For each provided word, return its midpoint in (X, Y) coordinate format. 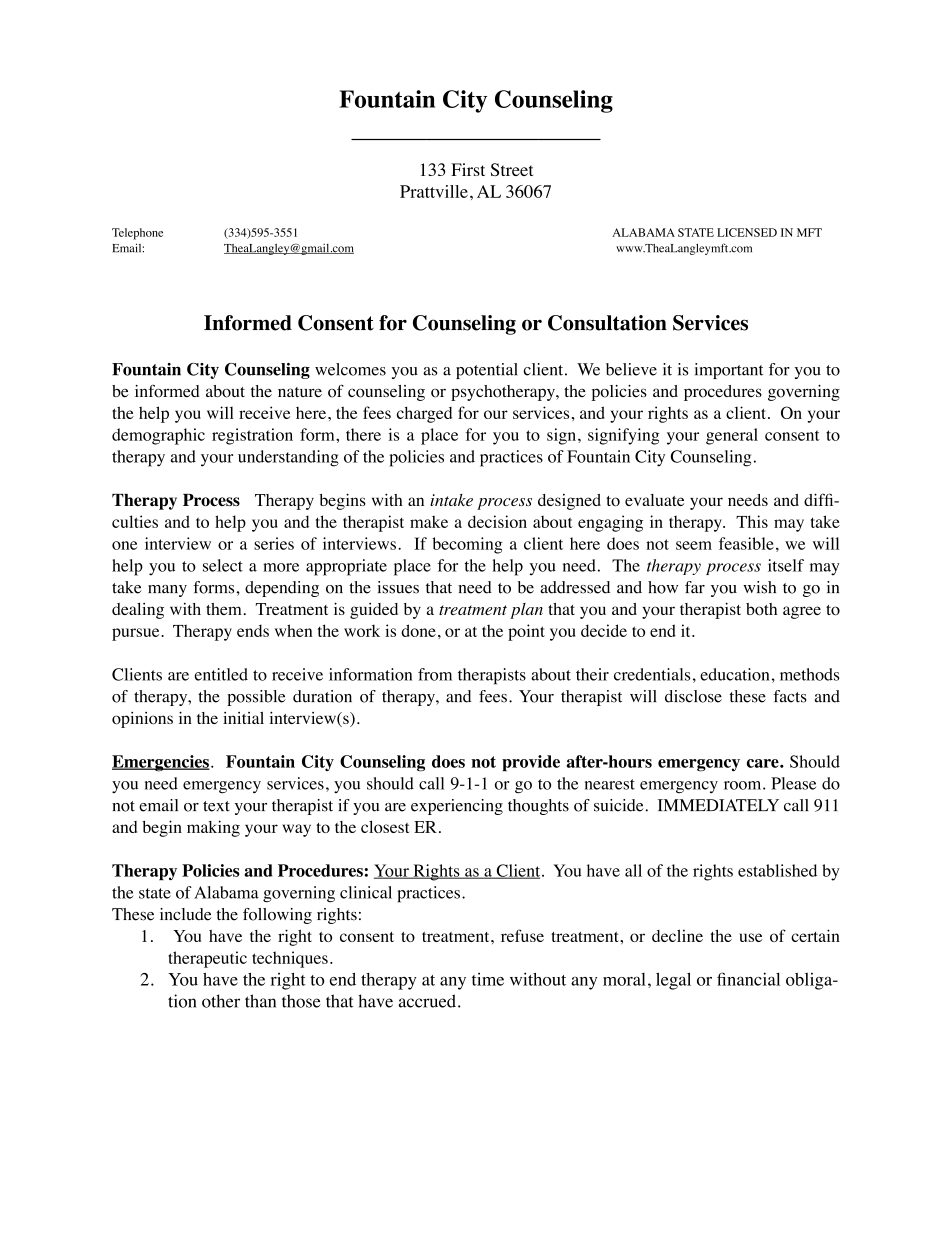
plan (526, 611)
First (468, 169)
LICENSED (747, 232)
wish (759, 587)
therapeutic (207, 959)
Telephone (137, 234)
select (223, 565)
